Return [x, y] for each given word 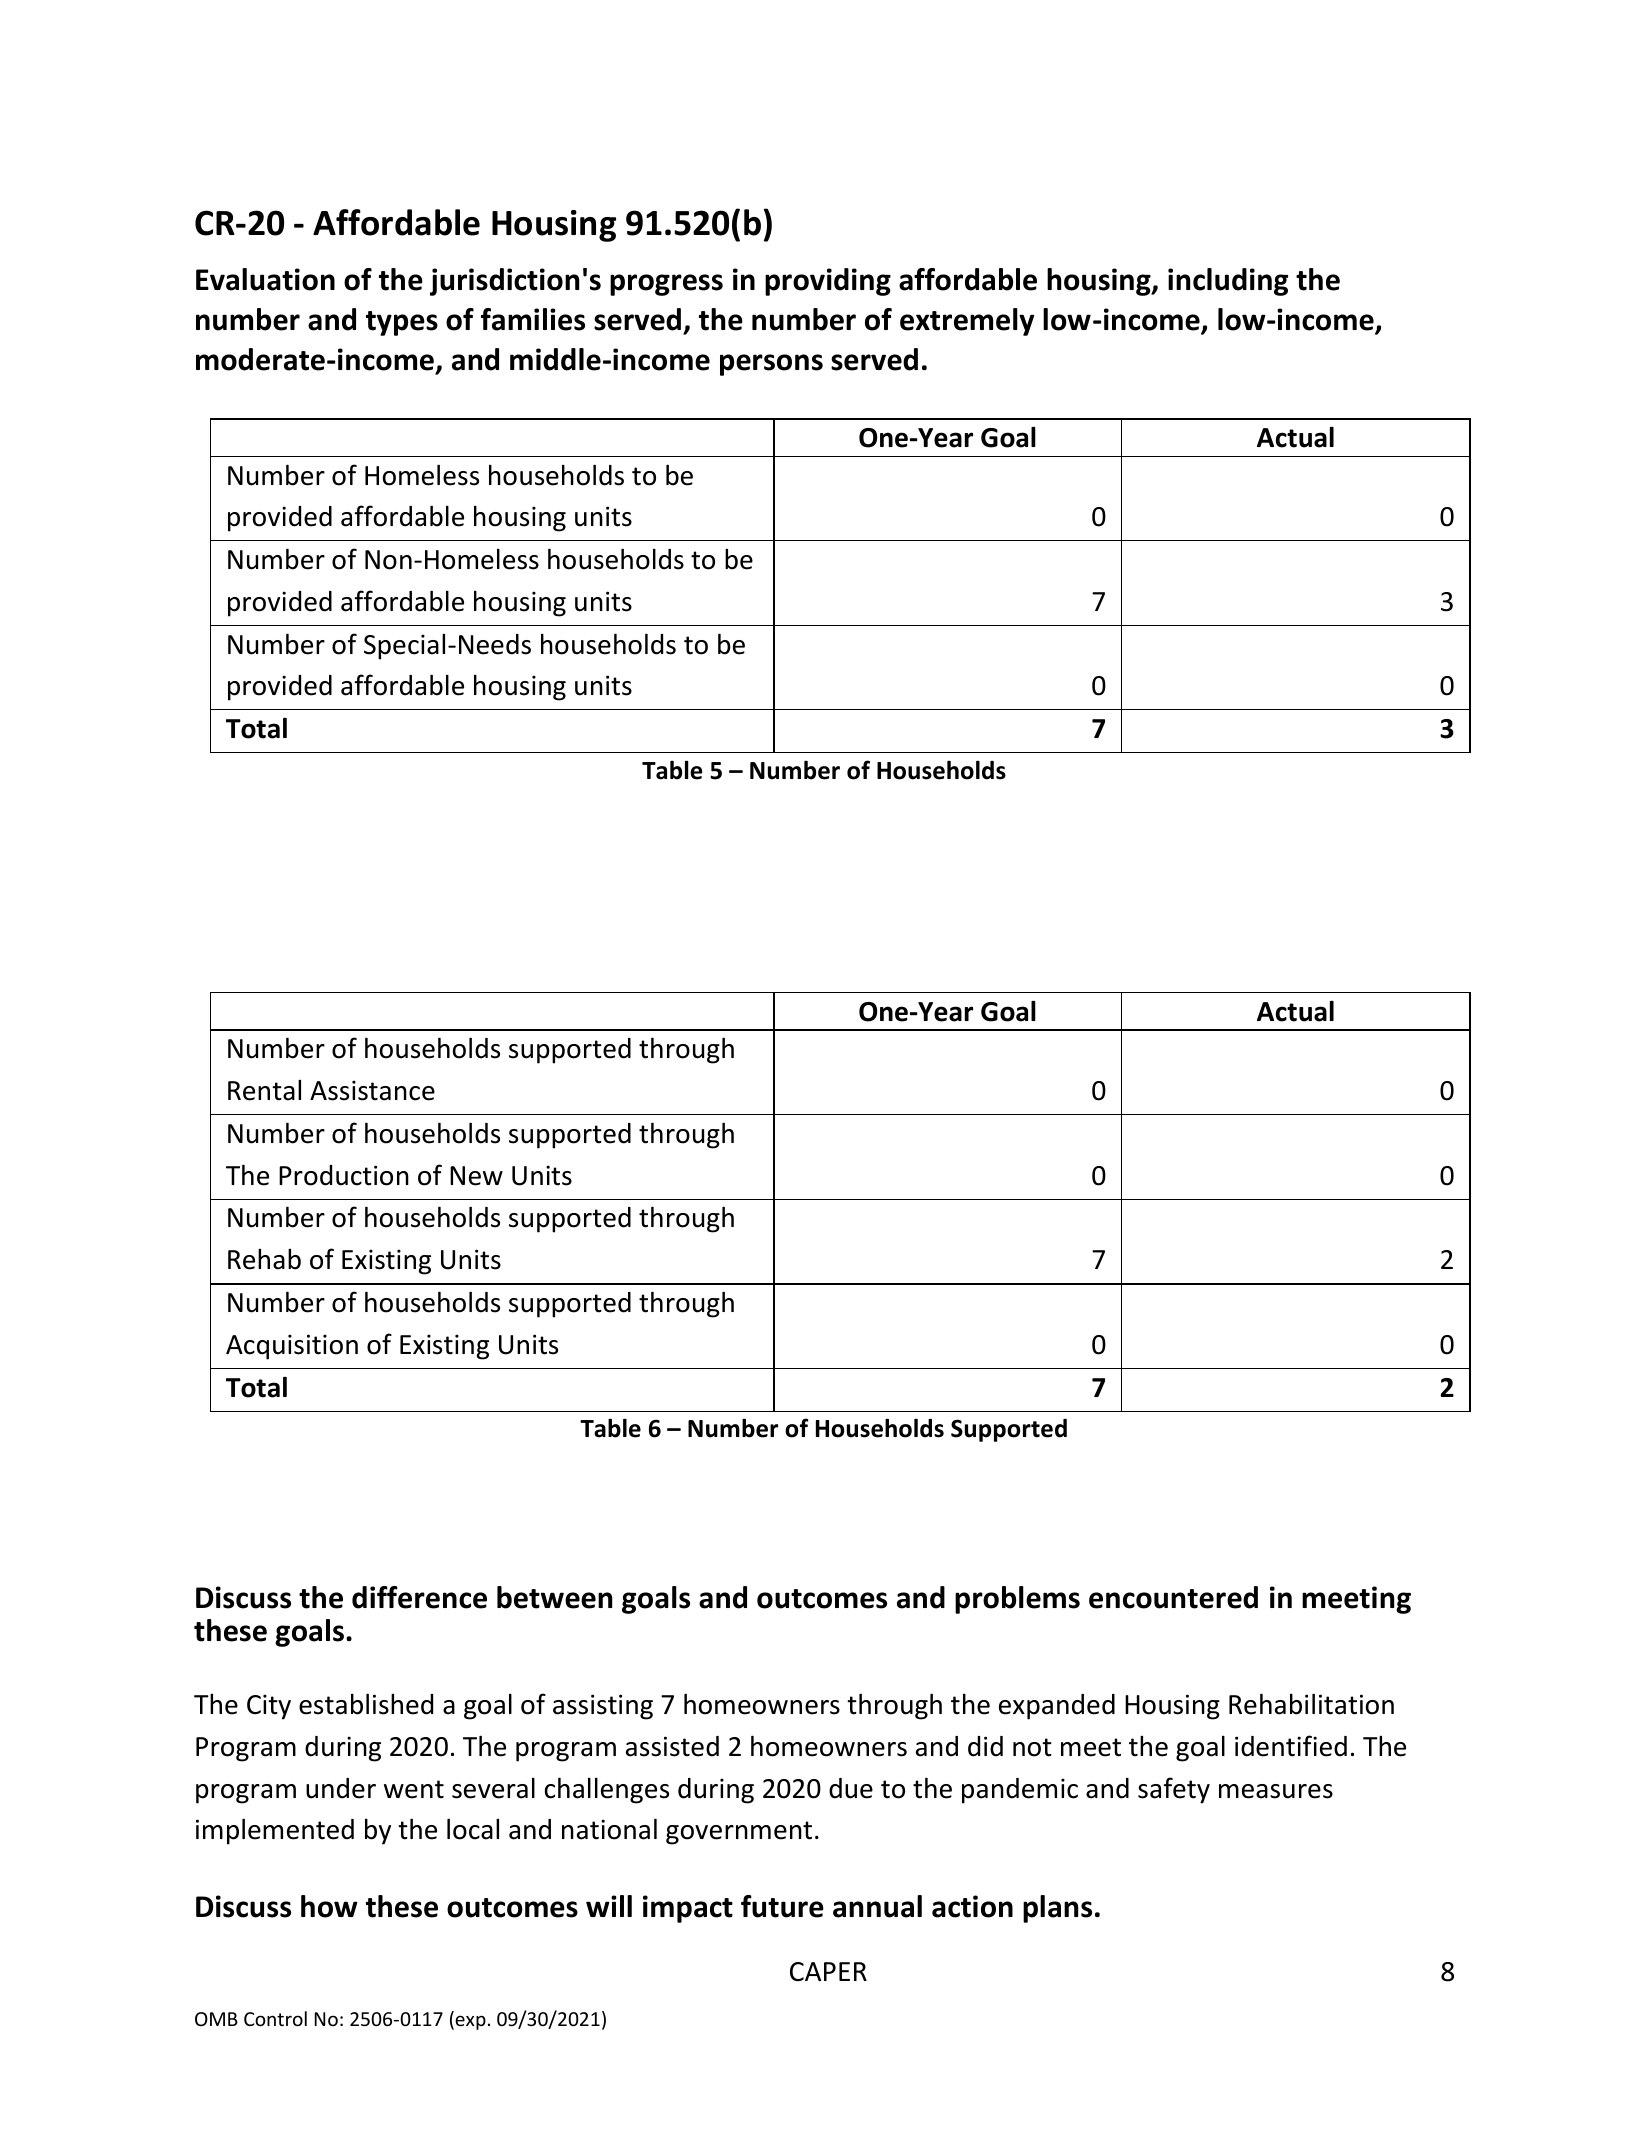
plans [1057, 1909]
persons [771, 365]
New [476, 1176]
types [402, 323]
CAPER [828, 1972]
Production [344, 1175]
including [1228, 282]
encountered [1173, 1597]
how [329, 1906]
